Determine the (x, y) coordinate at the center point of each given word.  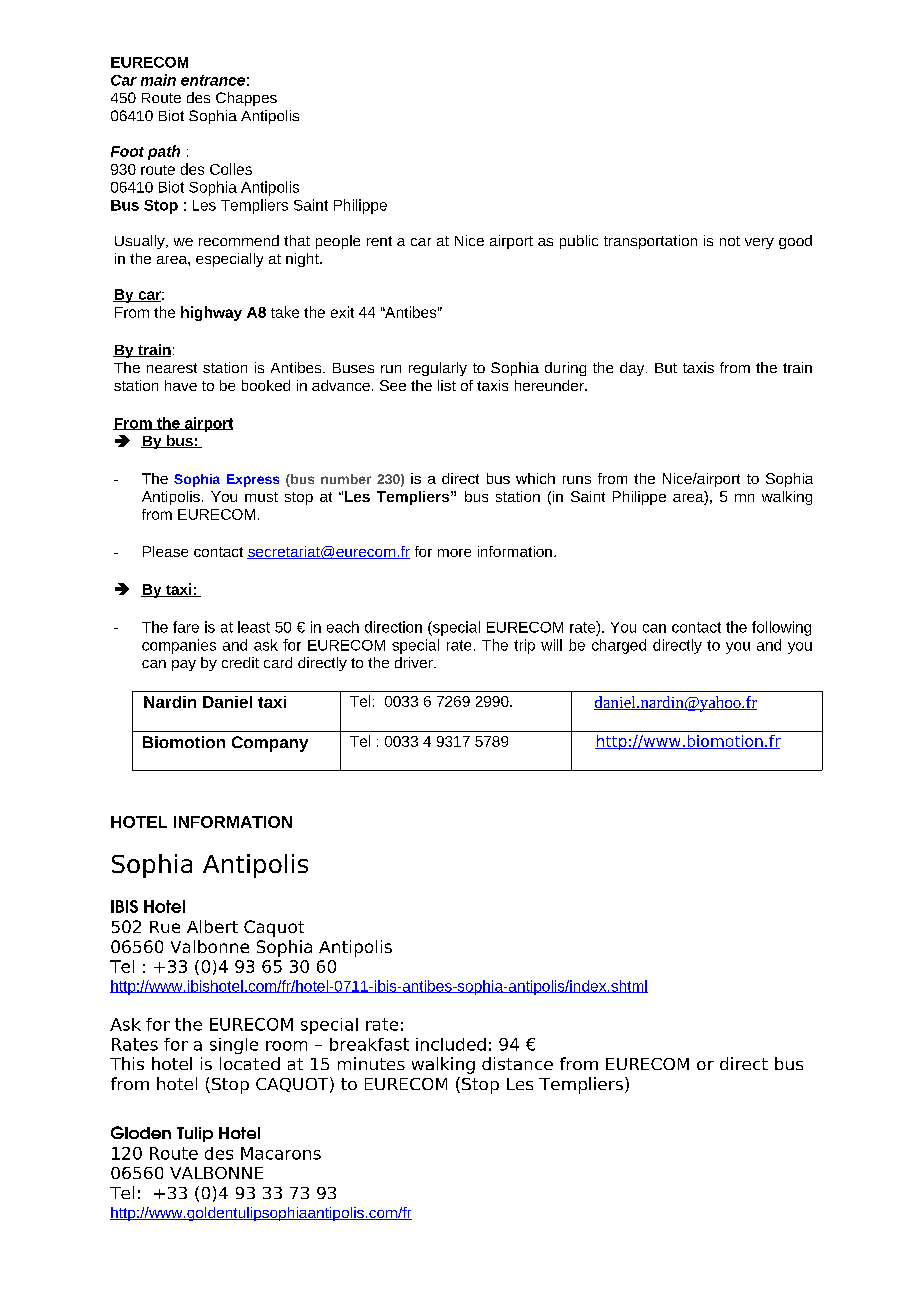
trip (524, 646)
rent (379, 241)
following (781, 628)
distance (517, 1063)
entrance (213, 80)
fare (186, 627)
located (250, 1063)
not (730, 241)
